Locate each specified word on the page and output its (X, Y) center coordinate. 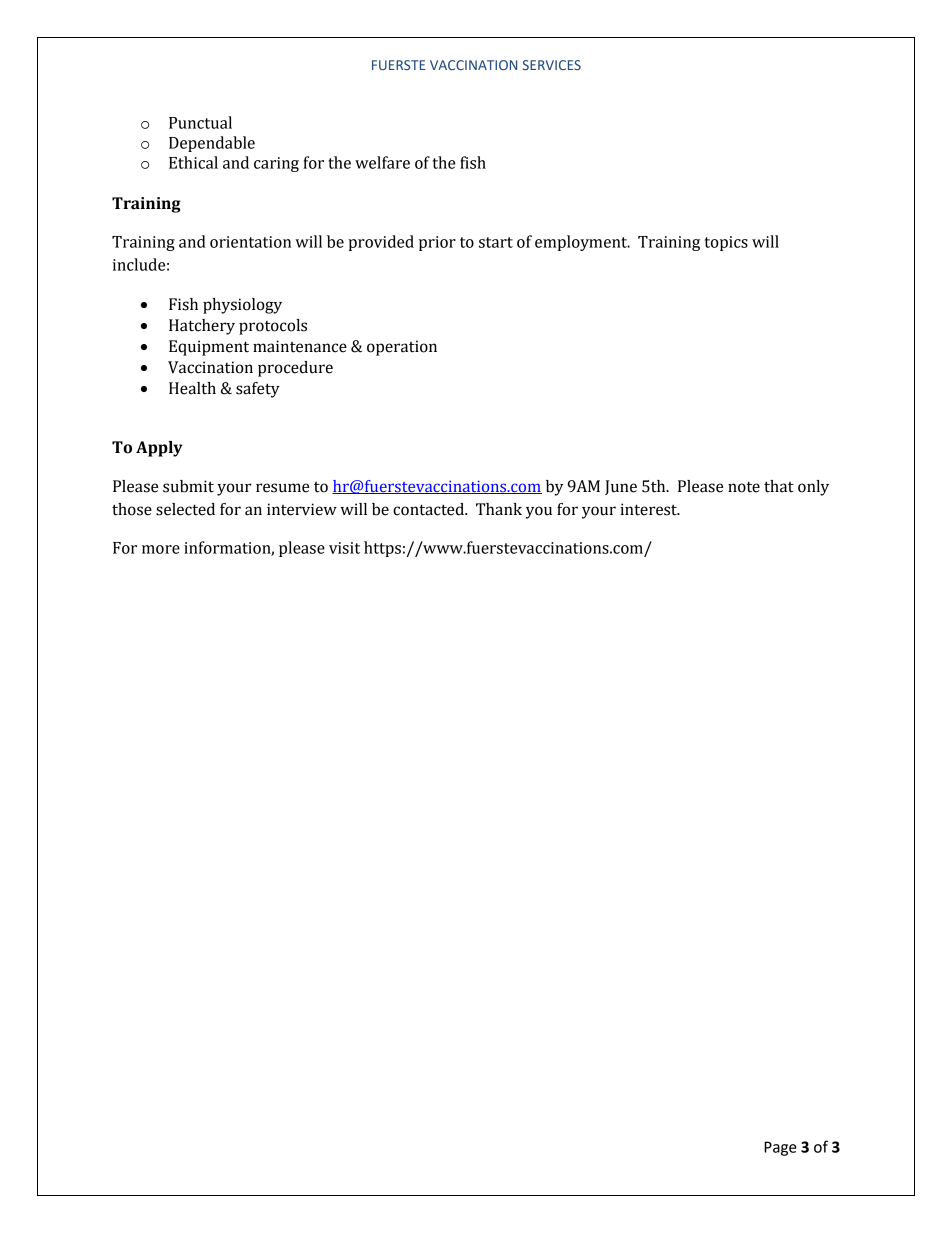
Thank (499, 509)
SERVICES (552, 65)
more (161, 549)
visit (344, 548)
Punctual (200, 122)
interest (649, 509)
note (744, 487)
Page (780, 1148)
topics (726, 243)
